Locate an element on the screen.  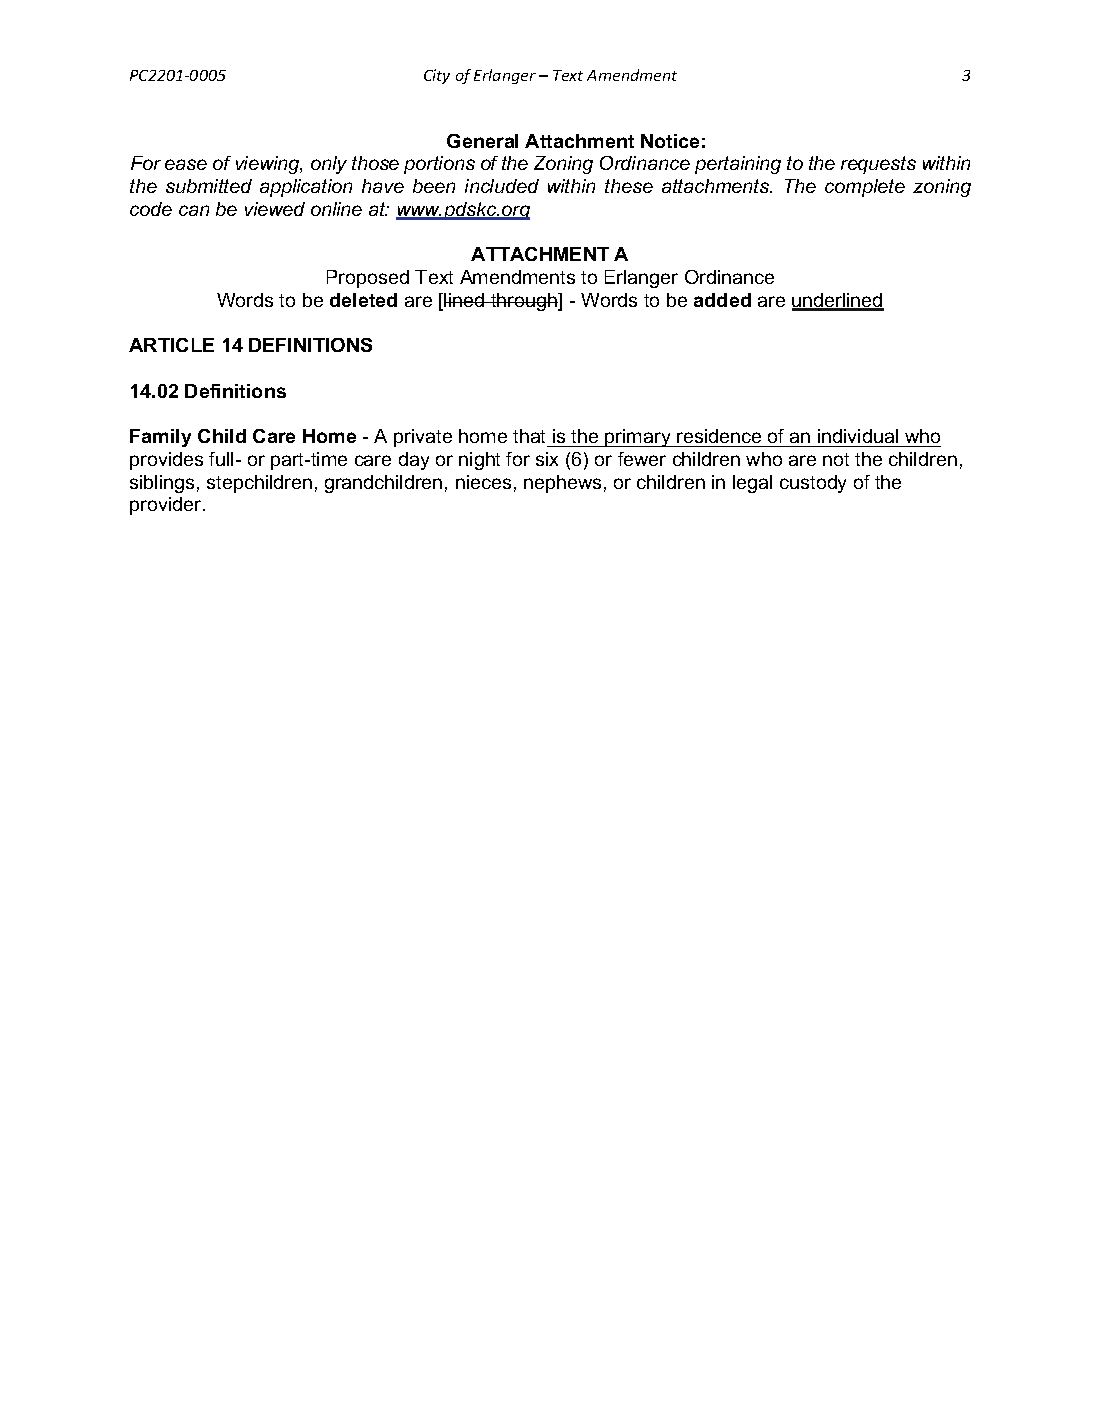
pertaining is located at coordinates (738, 165).
